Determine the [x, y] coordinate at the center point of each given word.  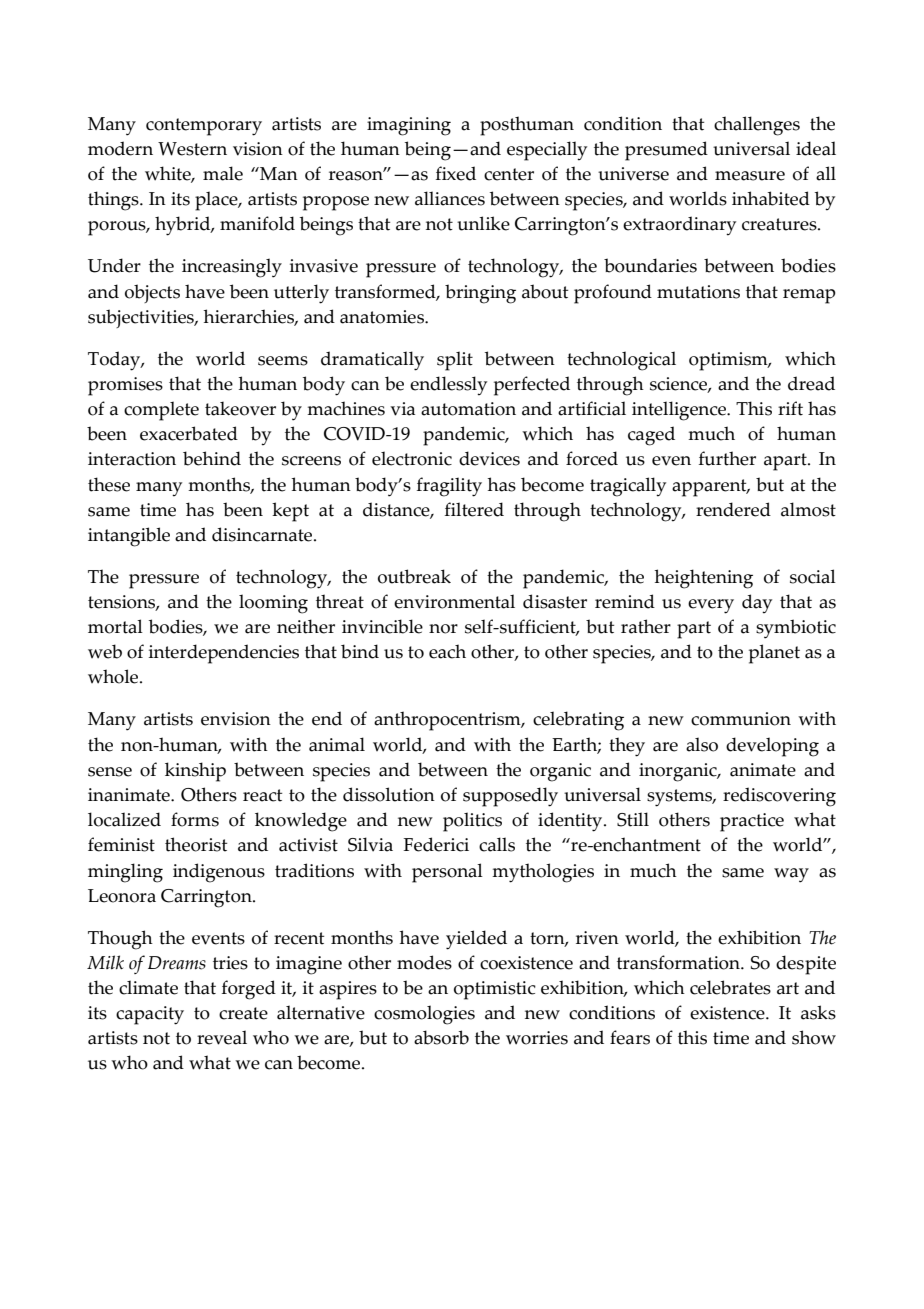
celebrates [730, 987]
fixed [456, 173]
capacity [150, 1015]
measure [750, 176]
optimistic [495, 990]
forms [195, 819]
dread [811, 383]
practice [752, 822]
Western [192, 149]
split [455, 361]
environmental [454, 601]
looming [273, 604]
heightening [703, 579]
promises [125, 386]
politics [472, 822]
